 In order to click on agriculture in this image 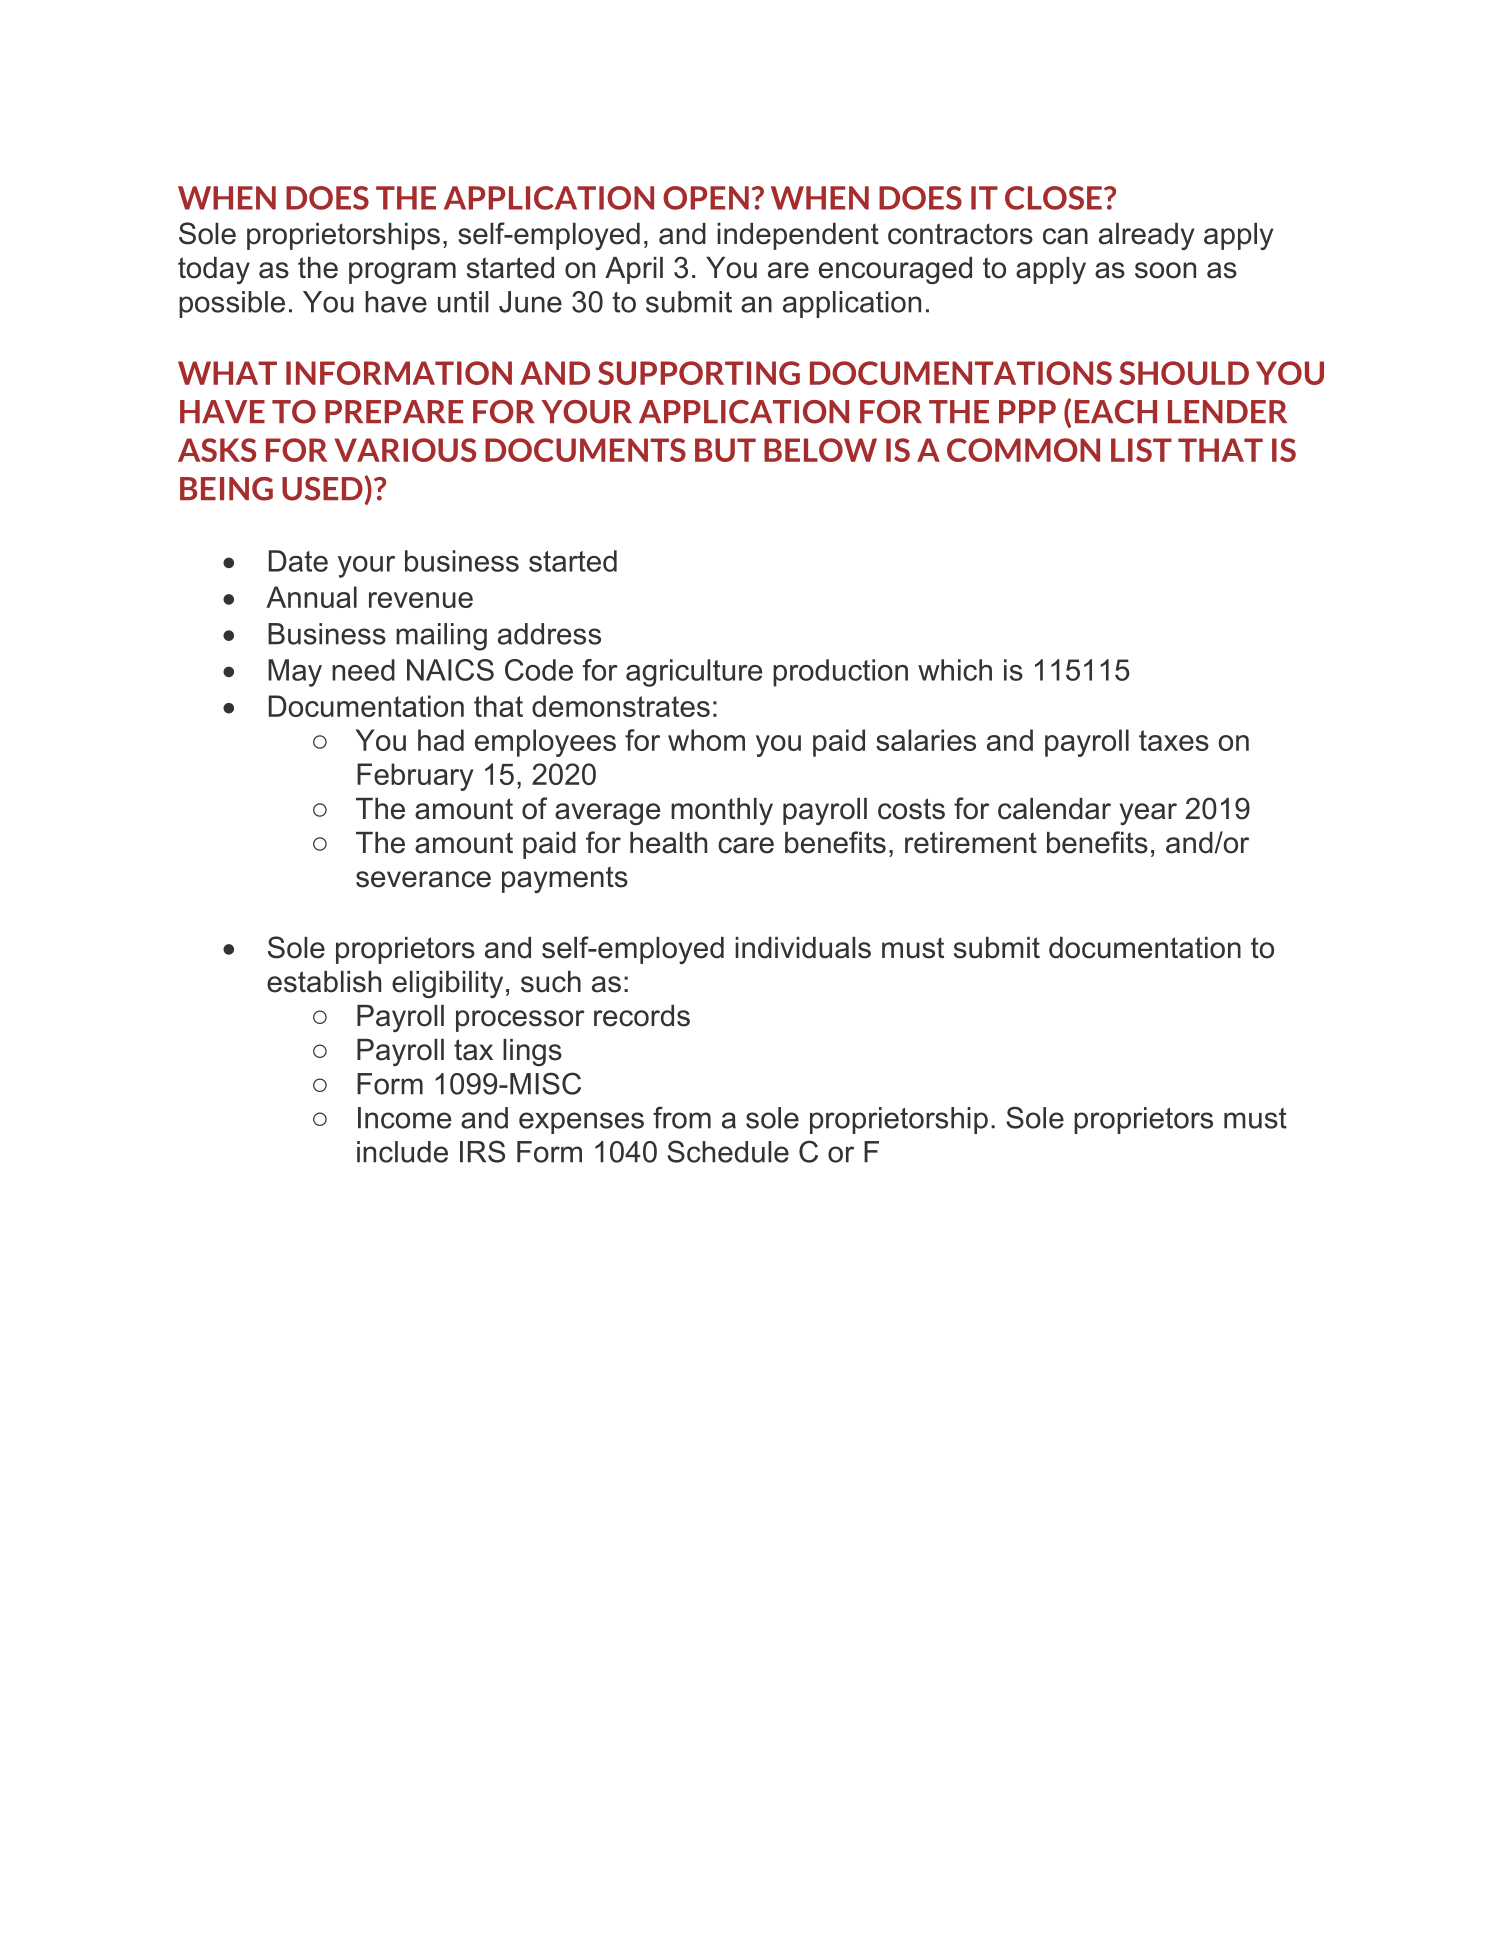, I will do `click(694, 673)`.
